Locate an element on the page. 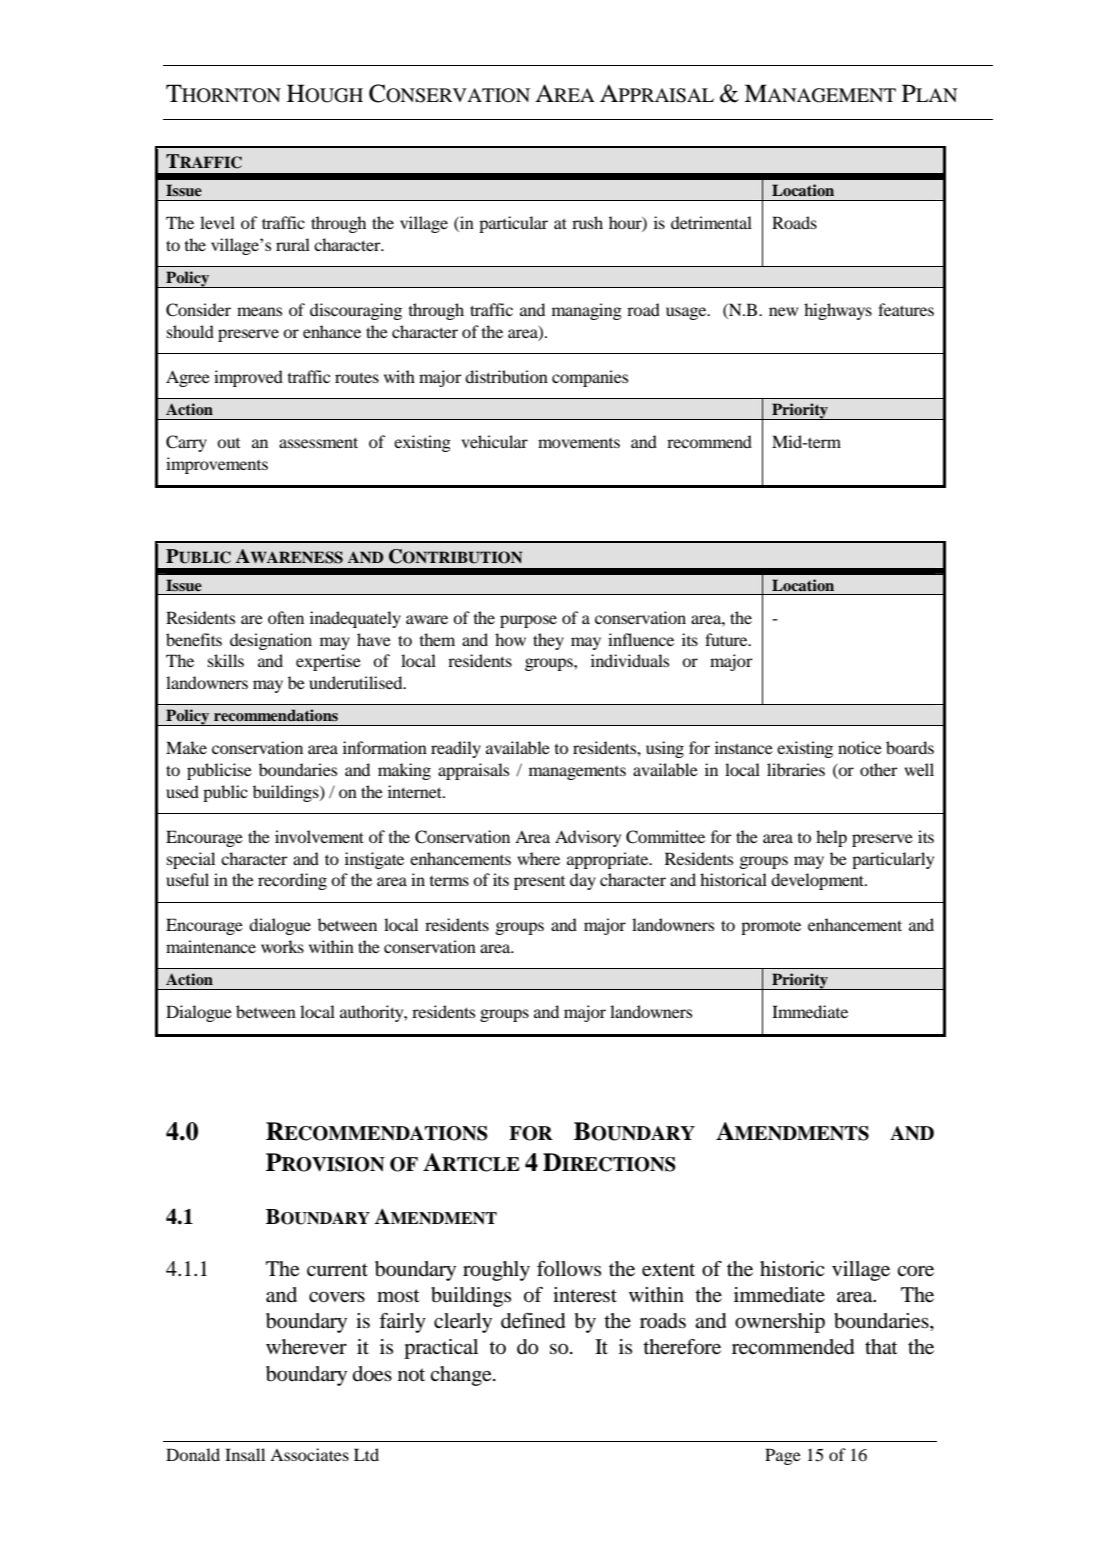  Advisory is located at coordinates (588, 838).
